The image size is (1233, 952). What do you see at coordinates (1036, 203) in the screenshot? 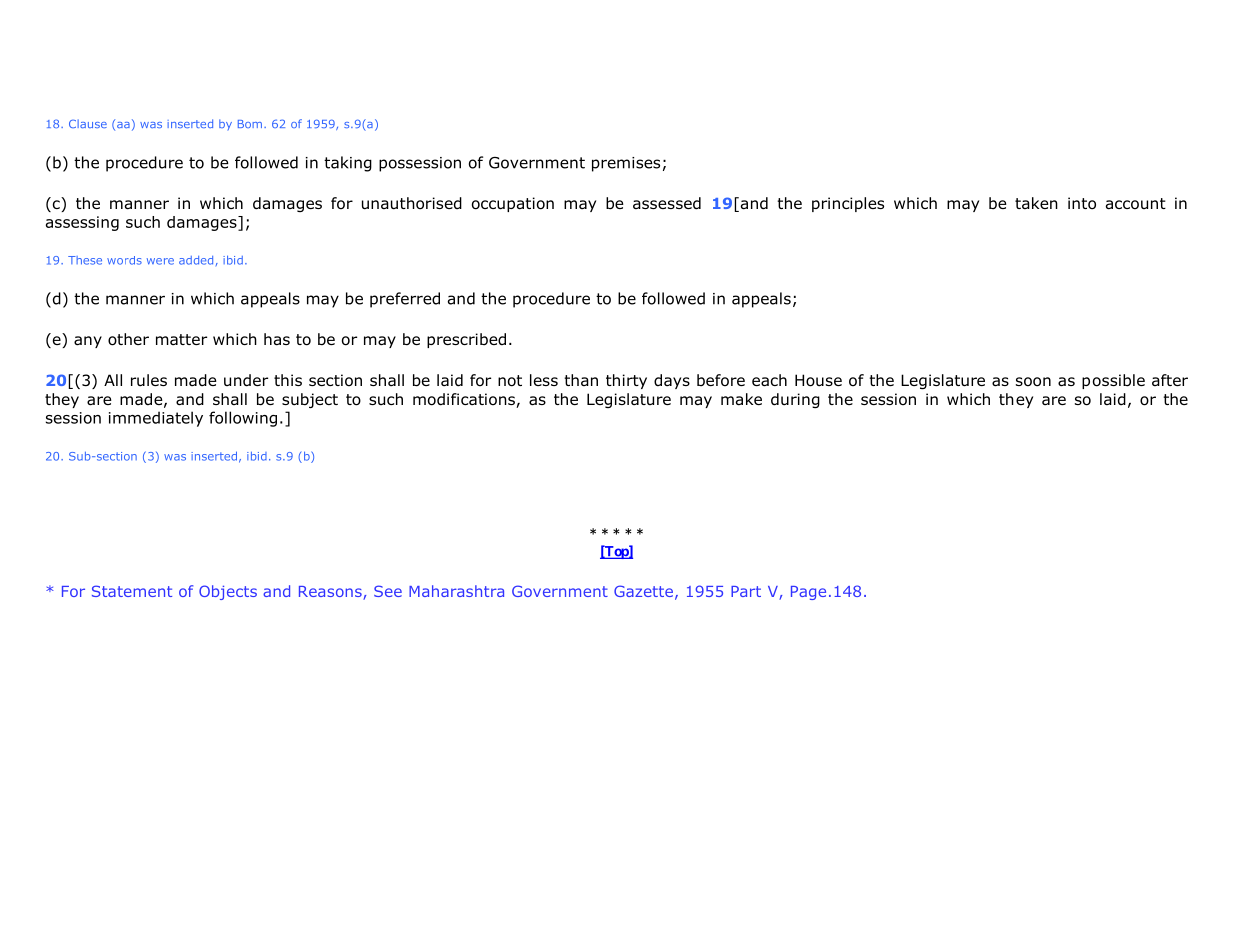
I see `taken` at bounding box center [1036, 203].
